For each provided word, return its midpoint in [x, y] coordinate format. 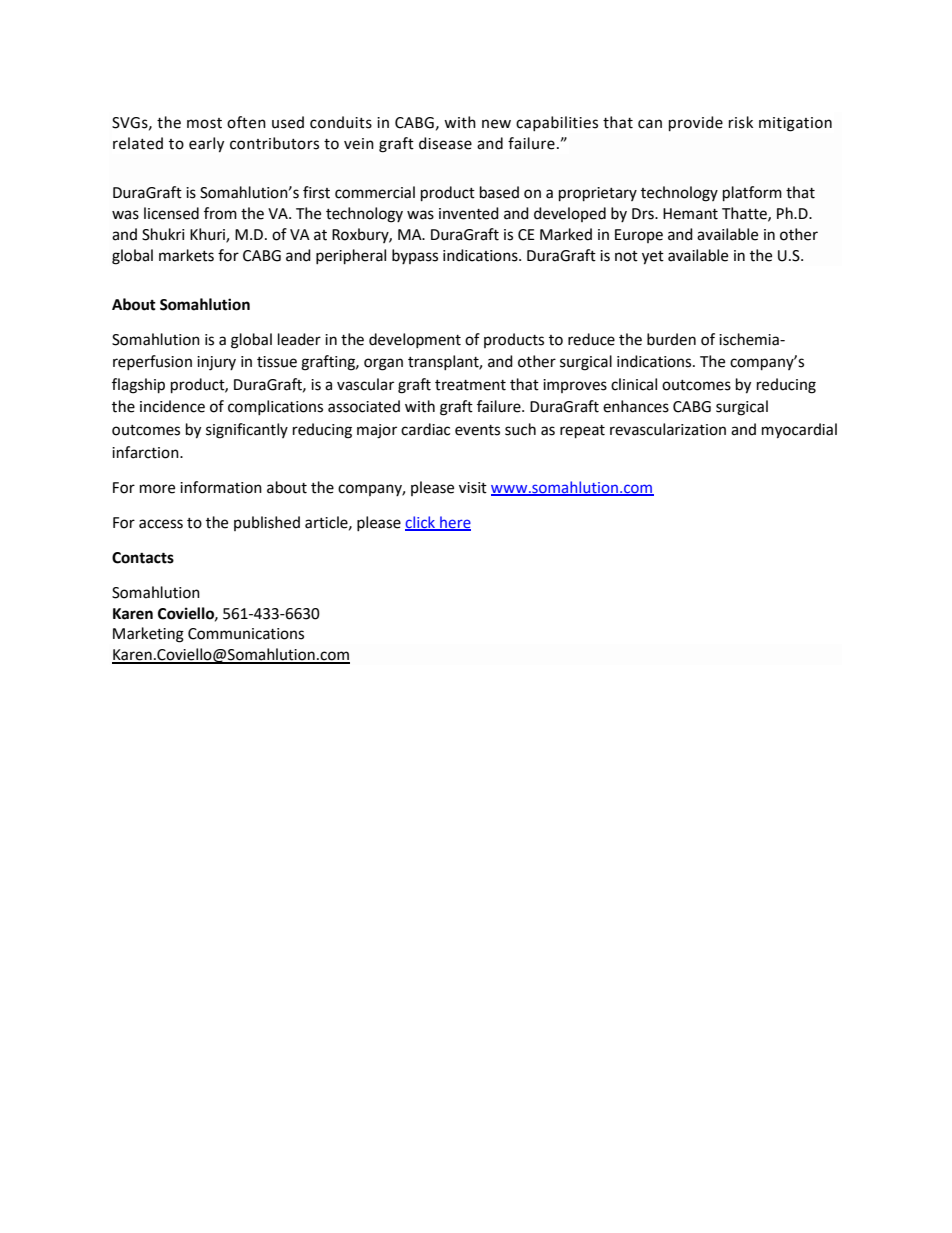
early [206, 145]
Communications [246, 634]
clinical [634, 384]
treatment [470, 385]
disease [445, 143]
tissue [277, 362]
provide [696, 123]
